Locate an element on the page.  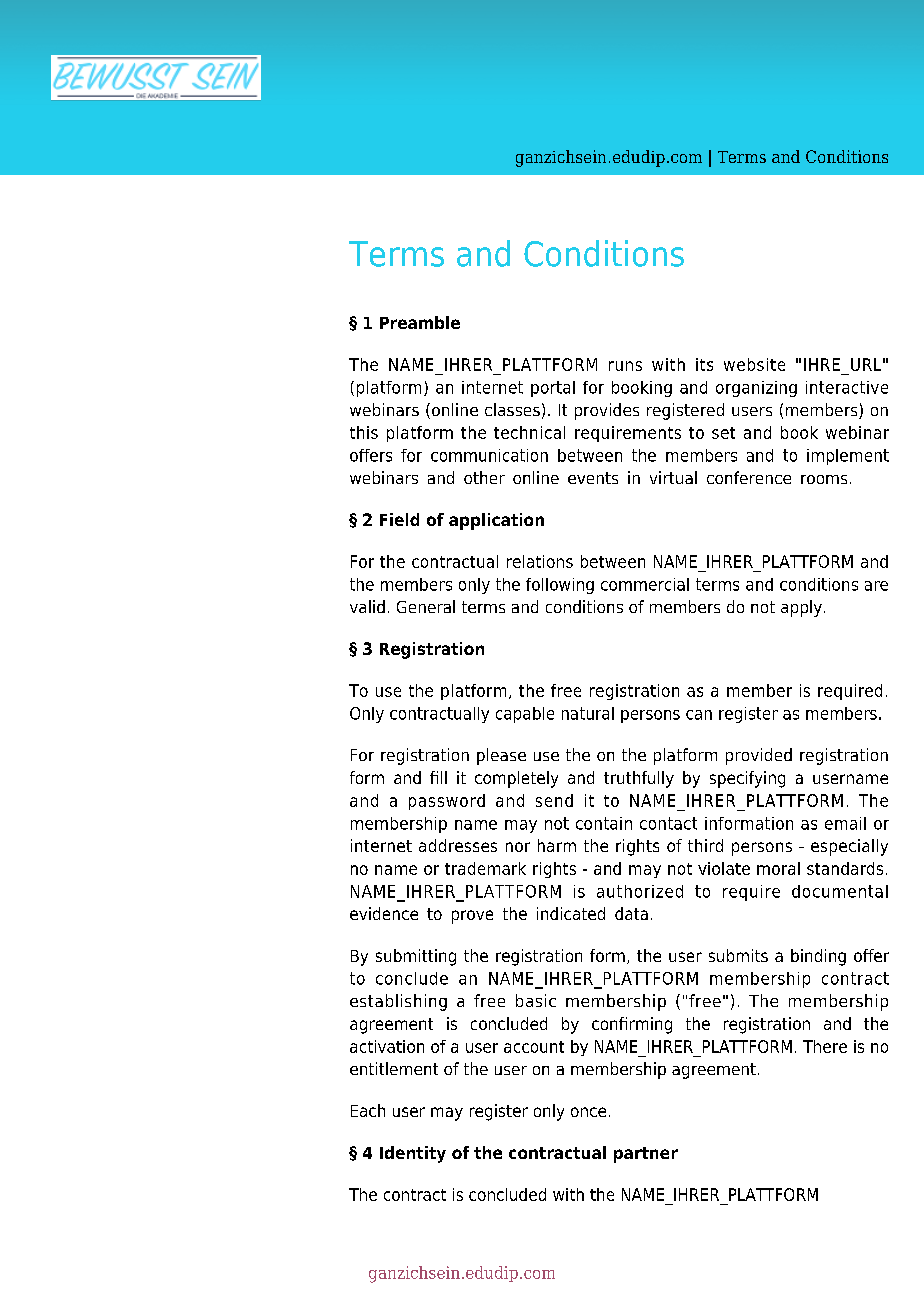
rooms is located at coordinates (824, 479).
